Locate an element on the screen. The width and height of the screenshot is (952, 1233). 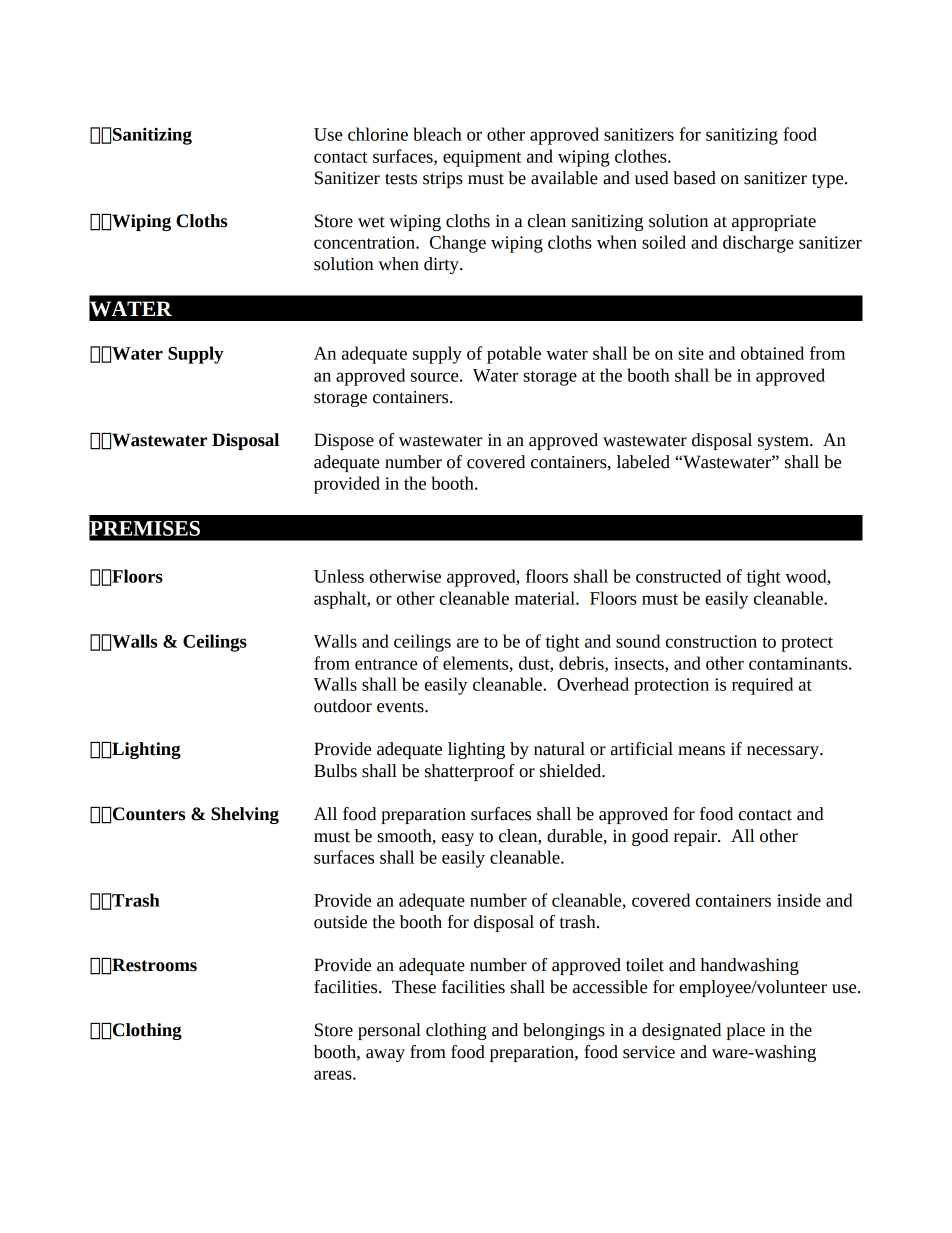
material is located at coordinates (546, 598).
